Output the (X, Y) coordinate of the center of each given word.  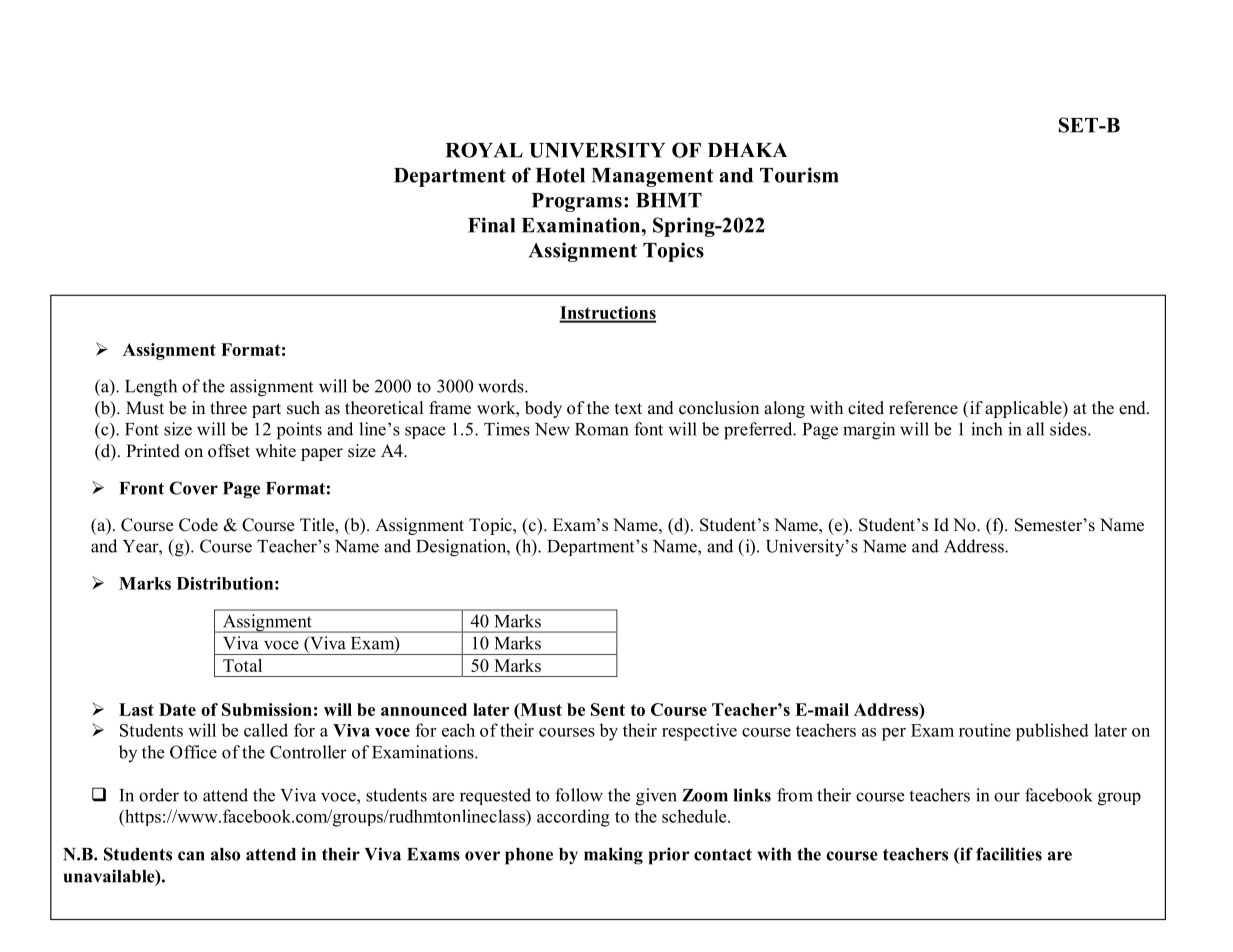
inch (986, 429)
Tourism (799, 175)
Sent (608, 709)
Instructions (607, 314)
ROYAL (484, 150)
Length (151, 388)
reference (923, 408)
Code (198, 525)
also (225, 854)
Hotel (560, 175)
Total (242, 665)
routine (985, 730)
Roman (602, 429)
